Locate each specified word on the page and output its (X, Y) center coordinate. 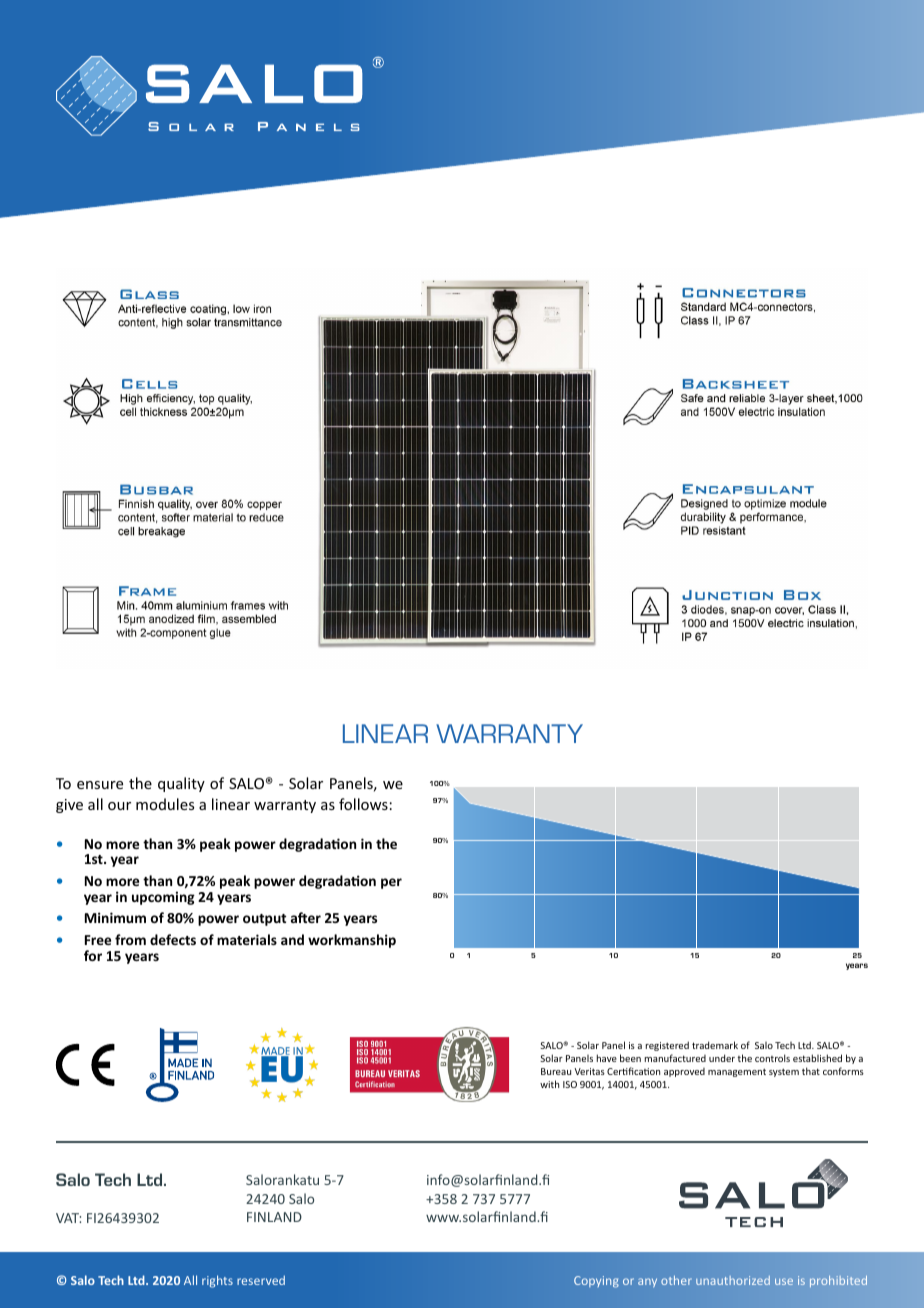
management (737, 1072)
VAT (68, 1218)
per (391, 883)
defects (173, 939)
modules (165, 804)
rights (217, 1281)
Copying (596, 1282)
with (549, 1084)
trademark (715, 1045)
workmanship (352, 941)
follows (363, 804)
